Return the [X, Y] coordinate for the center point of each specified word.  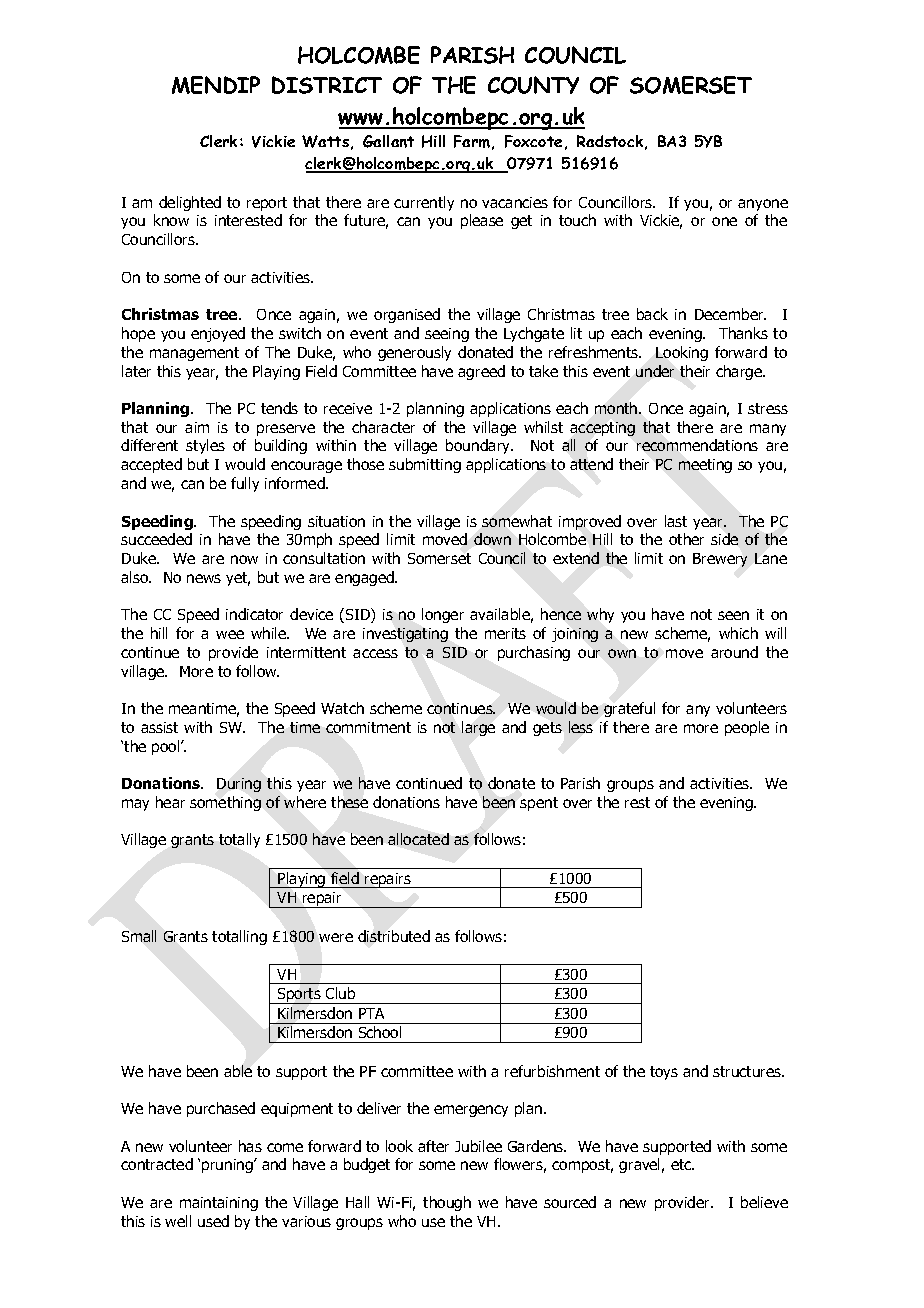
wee [230, 634]
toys [664, 1073]
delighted [190, 203]
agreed [481, 372]
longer [443, 615]
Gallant [388, 141]
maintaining [219, 1204]
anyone [763, 205]
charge [740, 372]
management [194, 354]
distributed [394, 936]
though [447, 1203]
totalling [239, 937]
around [734, 652]
